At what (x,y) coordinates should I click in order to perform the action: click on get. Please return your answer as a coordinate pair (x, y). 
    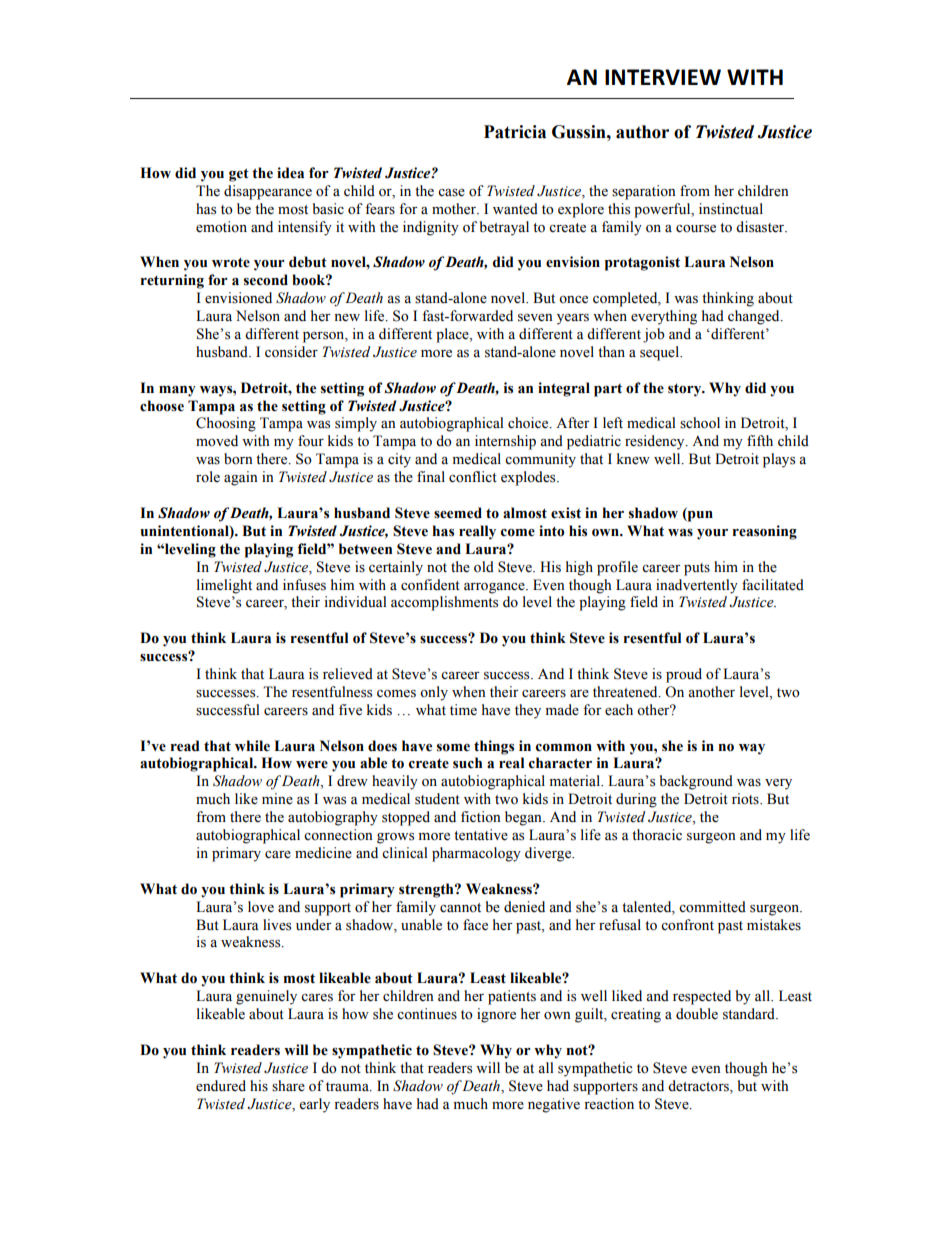
    Looking at the image, I should click on (239, 175).
